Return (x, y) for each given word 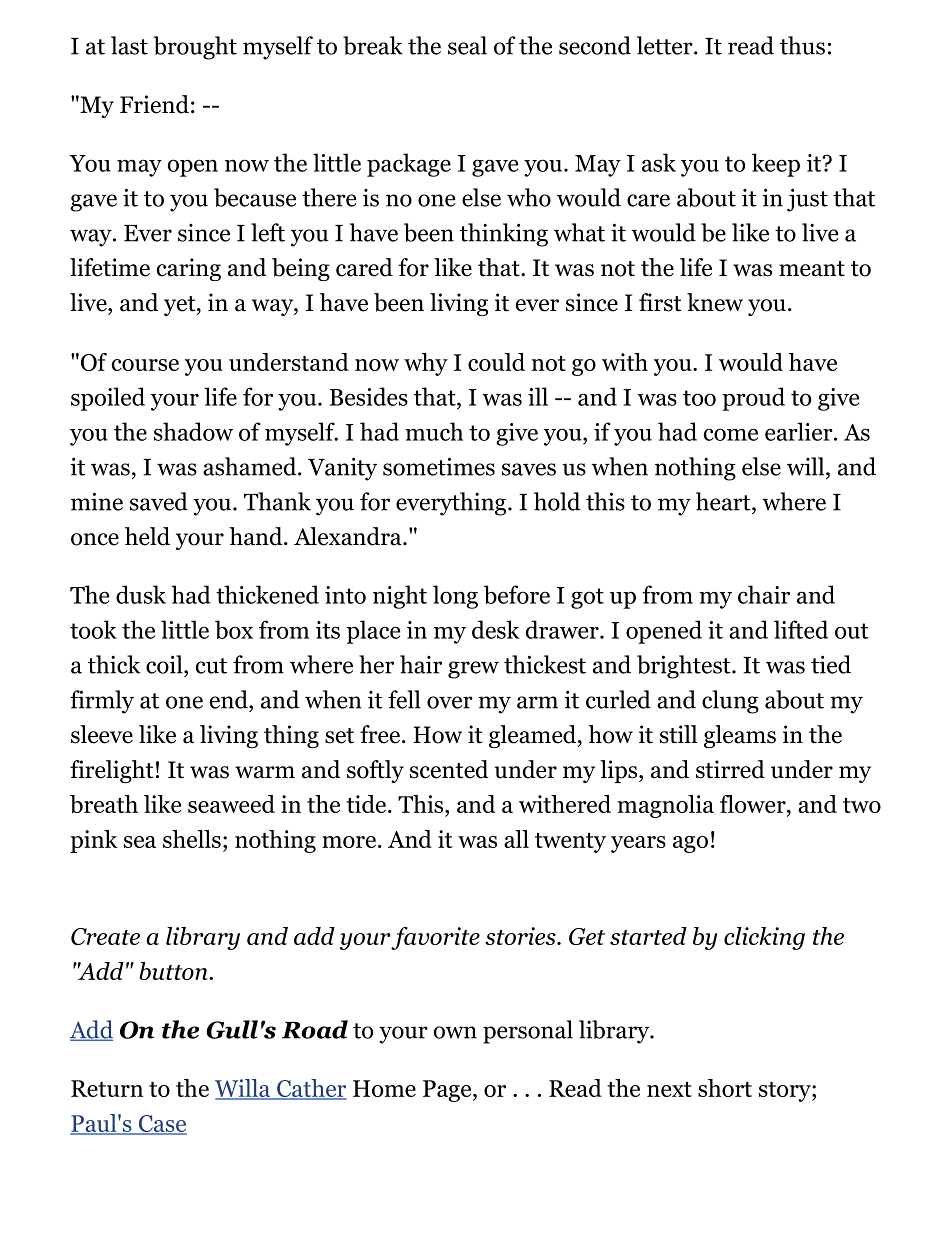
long (455, 597)
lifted (801, 629)
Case (161, 1125)
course (145, 365)
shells (192, 839)
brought (195, 48)
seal (467, 45)
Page (448, 1091)
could (496, 362)
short (725, 1088)
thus (802, 45)
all (516, 839)
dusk (141, 594)
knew (715, 302)
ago (690, 844)
